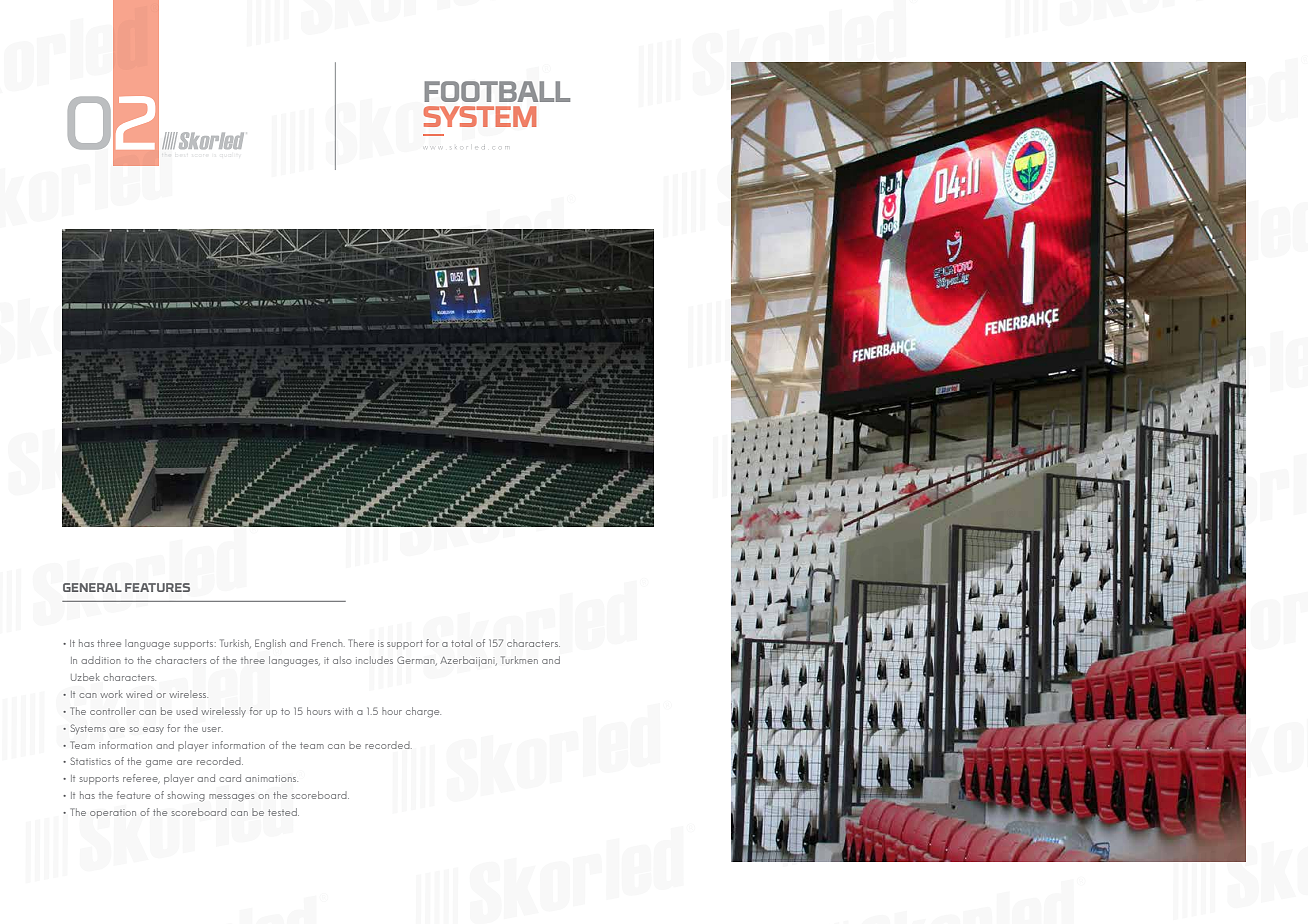 The height and width of the screenshot is (924, 1308). What do you see at coordinates (139, 694) in the screenshot?
I see `wired` at bounding box center [139, 694].
